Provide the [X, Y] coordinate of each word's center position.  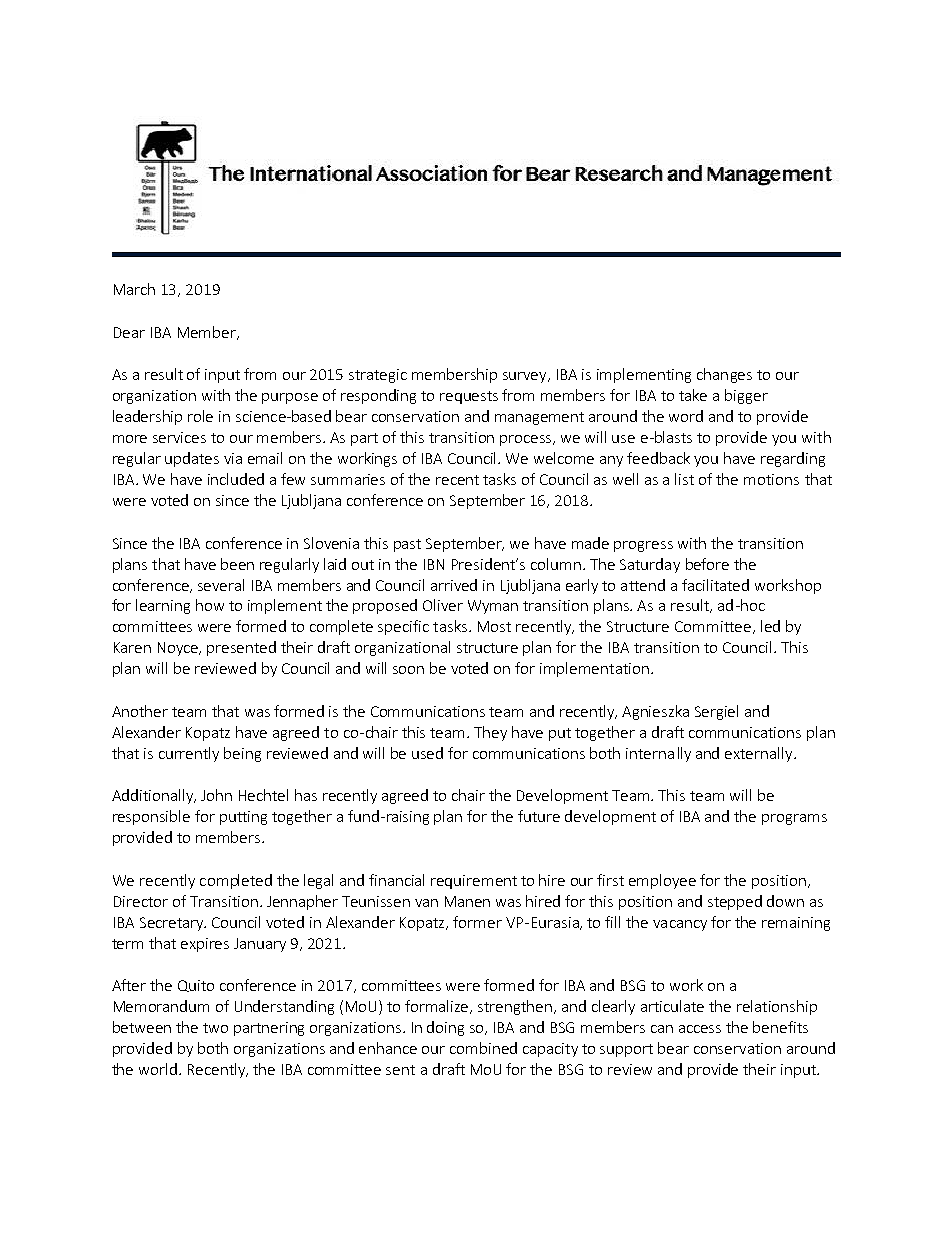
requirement [474, 882]
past [407, 545]
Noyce [179, 649]
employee [662, 881]
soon [408, 670]
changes [724, 375]
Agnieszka [655, 712]
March [134, 289]
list [684, 479]
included [236, 479]
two [215, 1028]
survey [526, 377]
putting [243, 818]
